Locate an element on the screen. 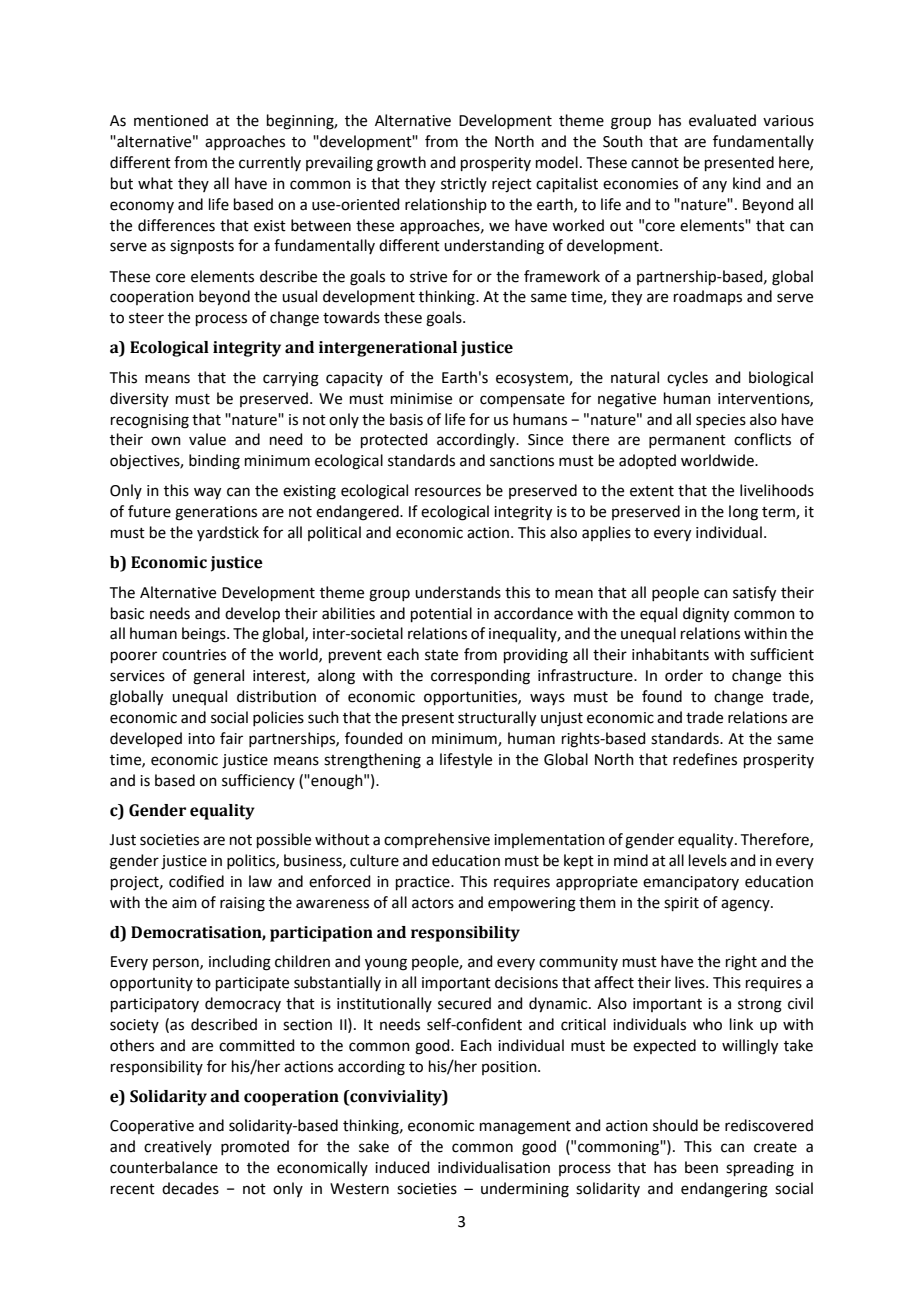 The height and width of the screenshot is (1308, 924). order is located at coordinates (684, 675).
